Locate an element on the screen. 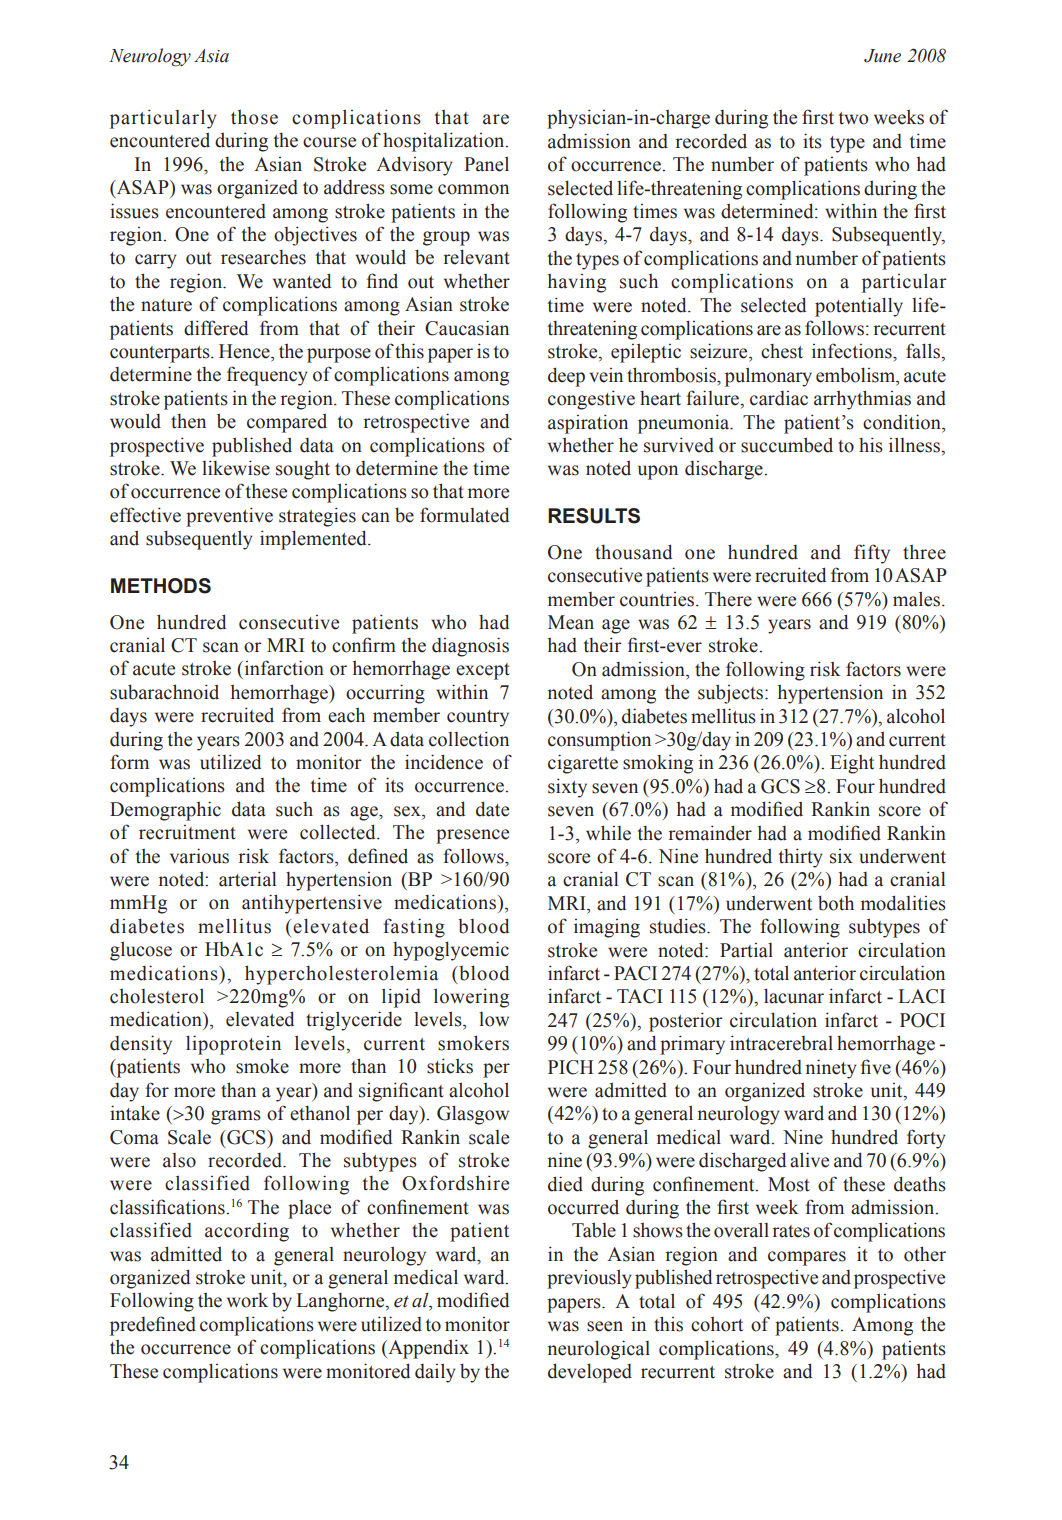  Eight is located at coordinates (852, 764).
